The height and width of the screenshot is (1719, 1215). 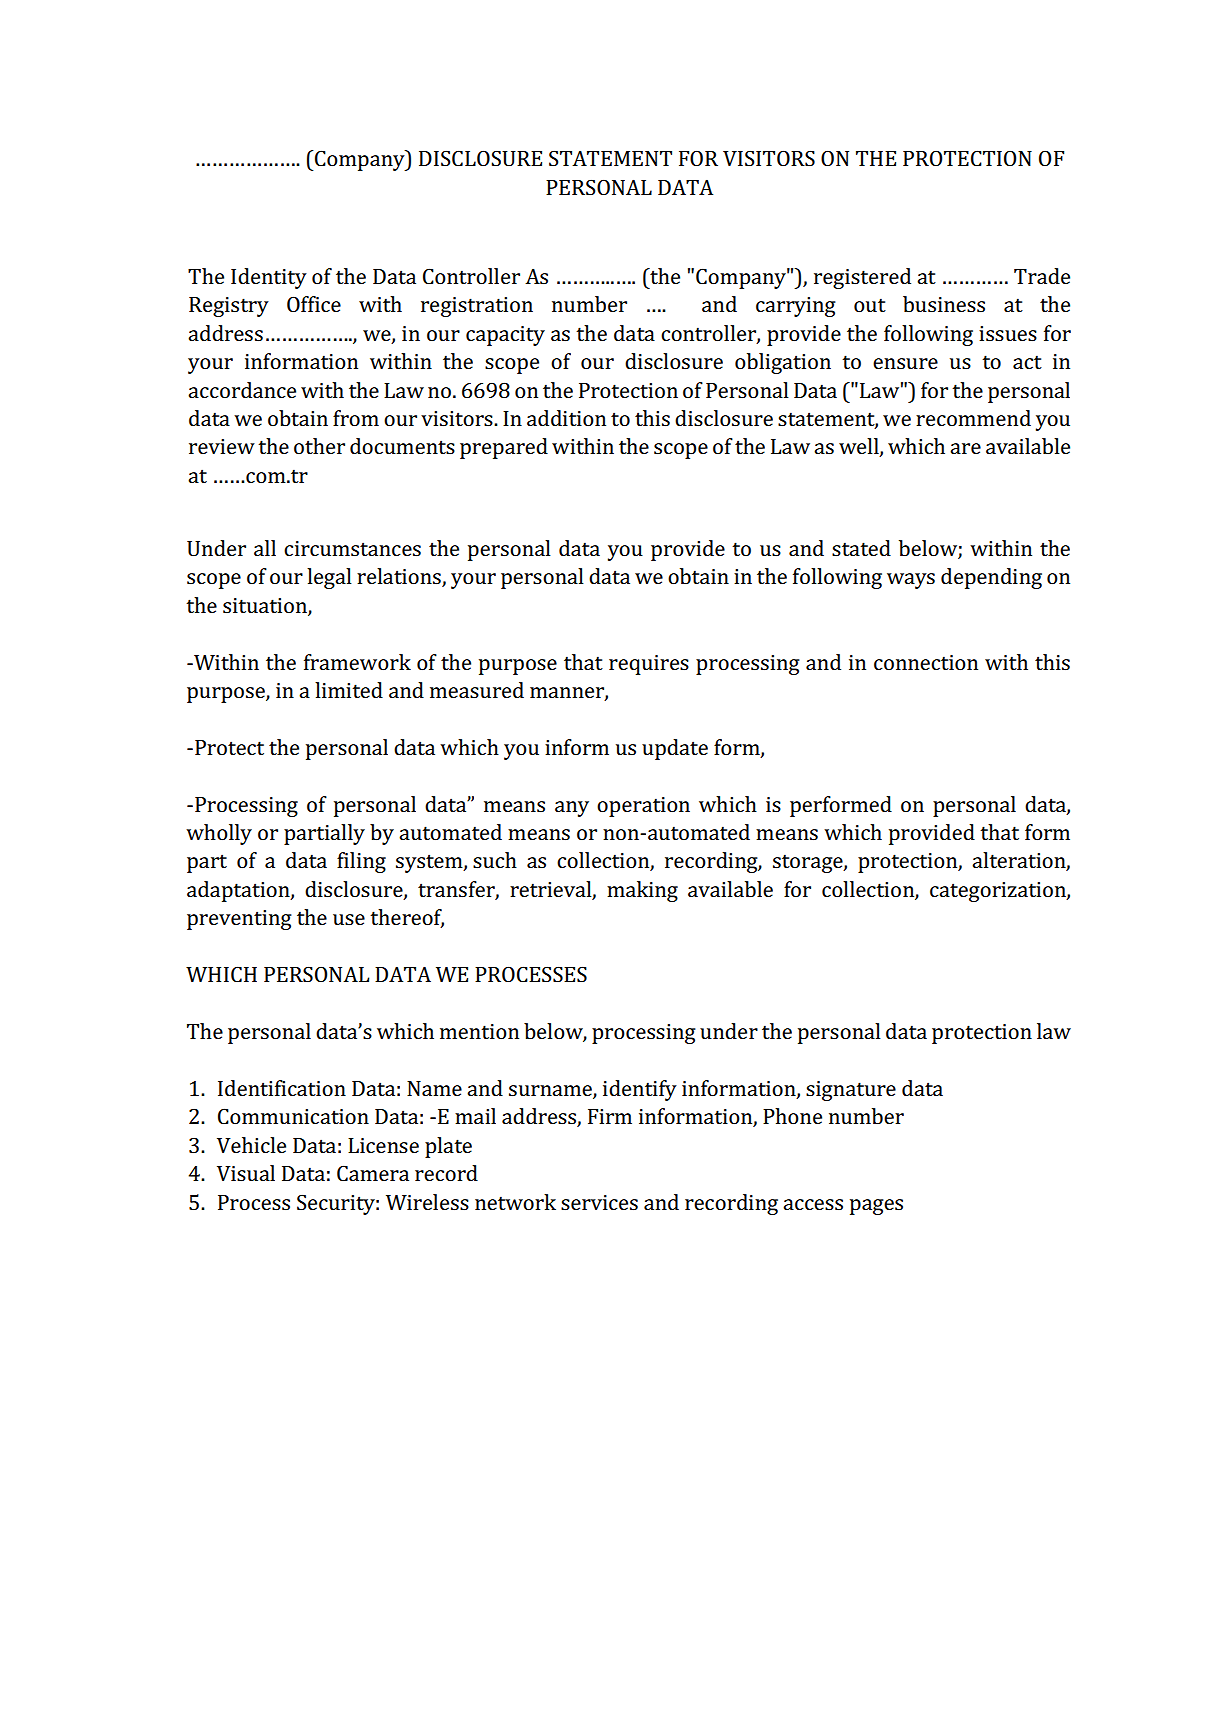 I want to click on limited, so click(x=349, y=690).
